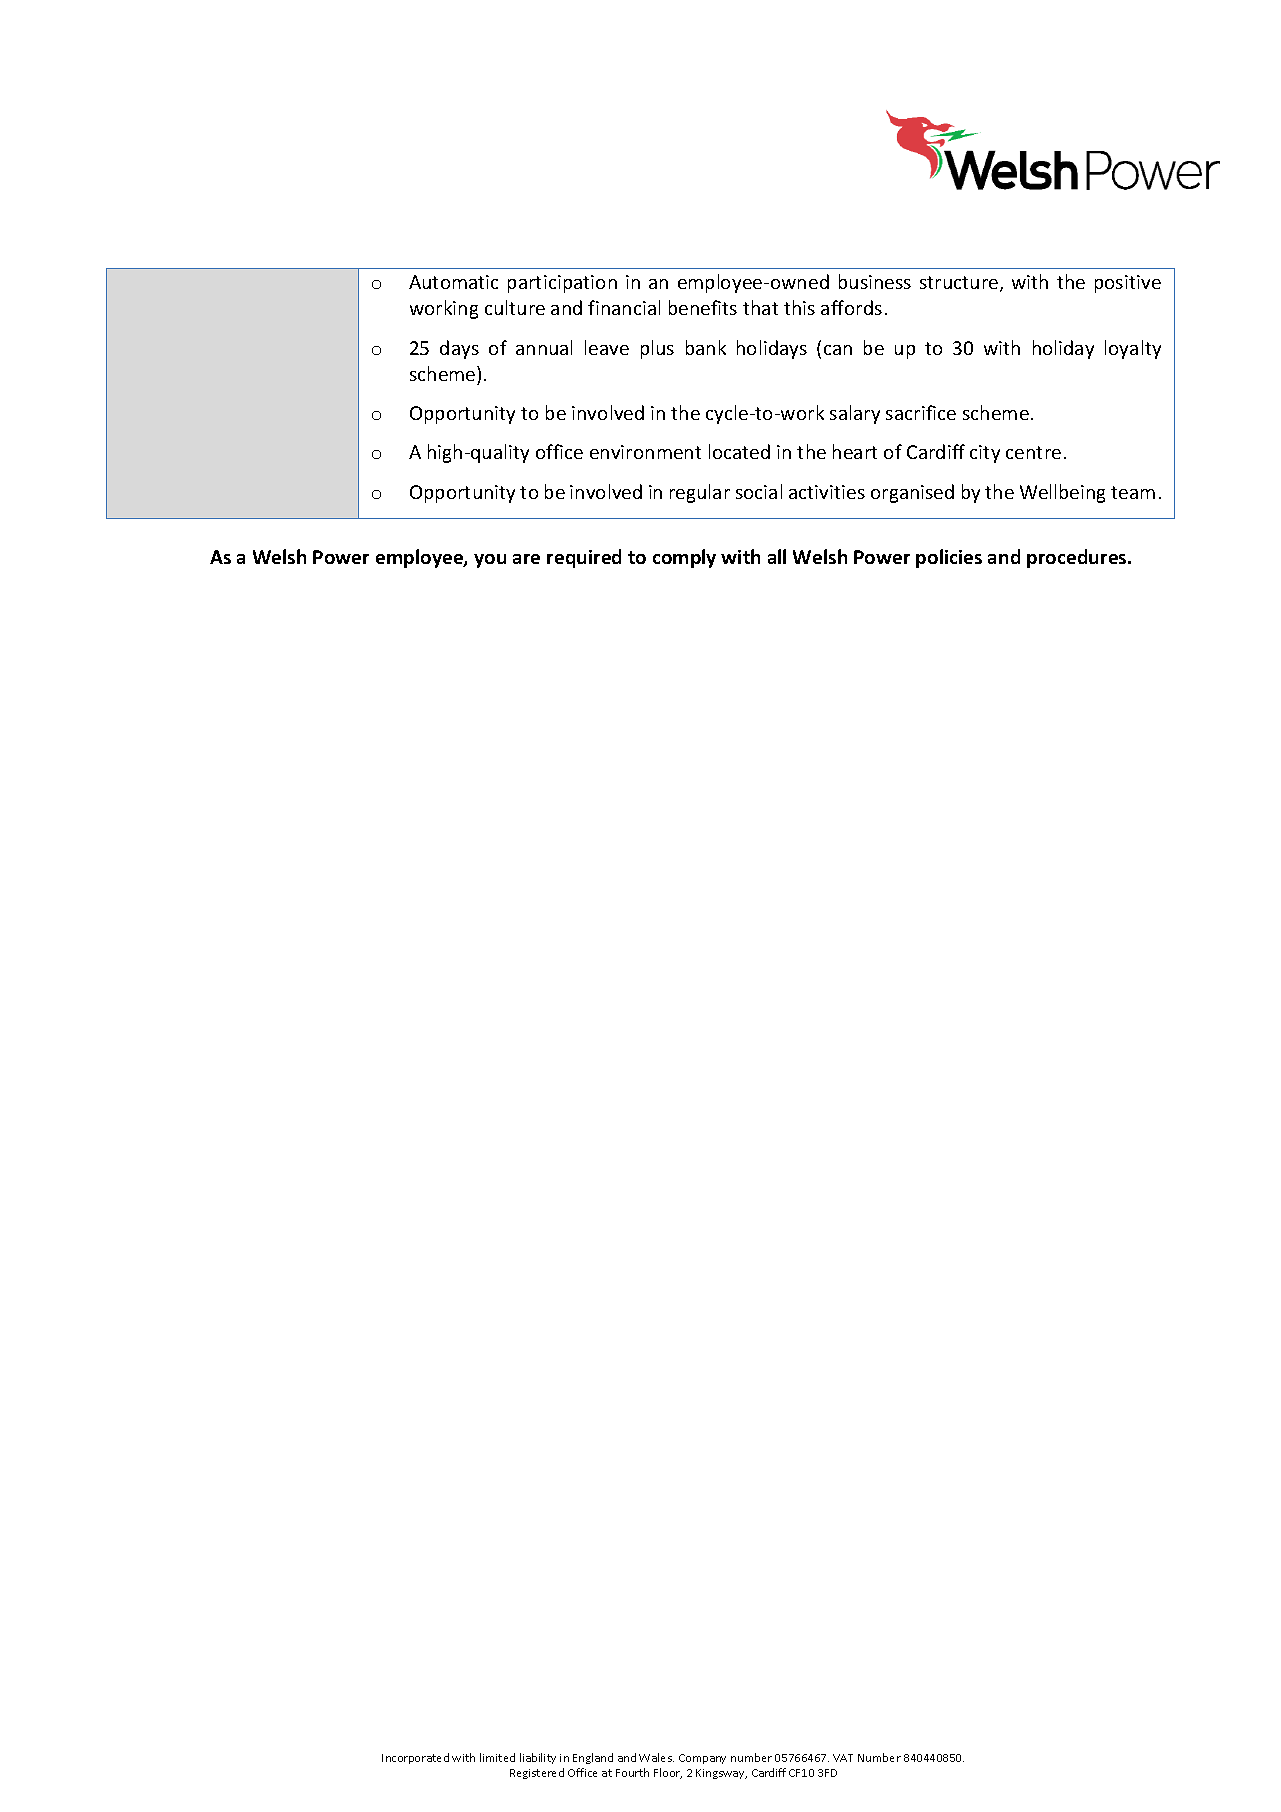  What do you see at coordinates (538, 1758) in the screenshot?
I see `liability` at bounding box center [538, 1758].
